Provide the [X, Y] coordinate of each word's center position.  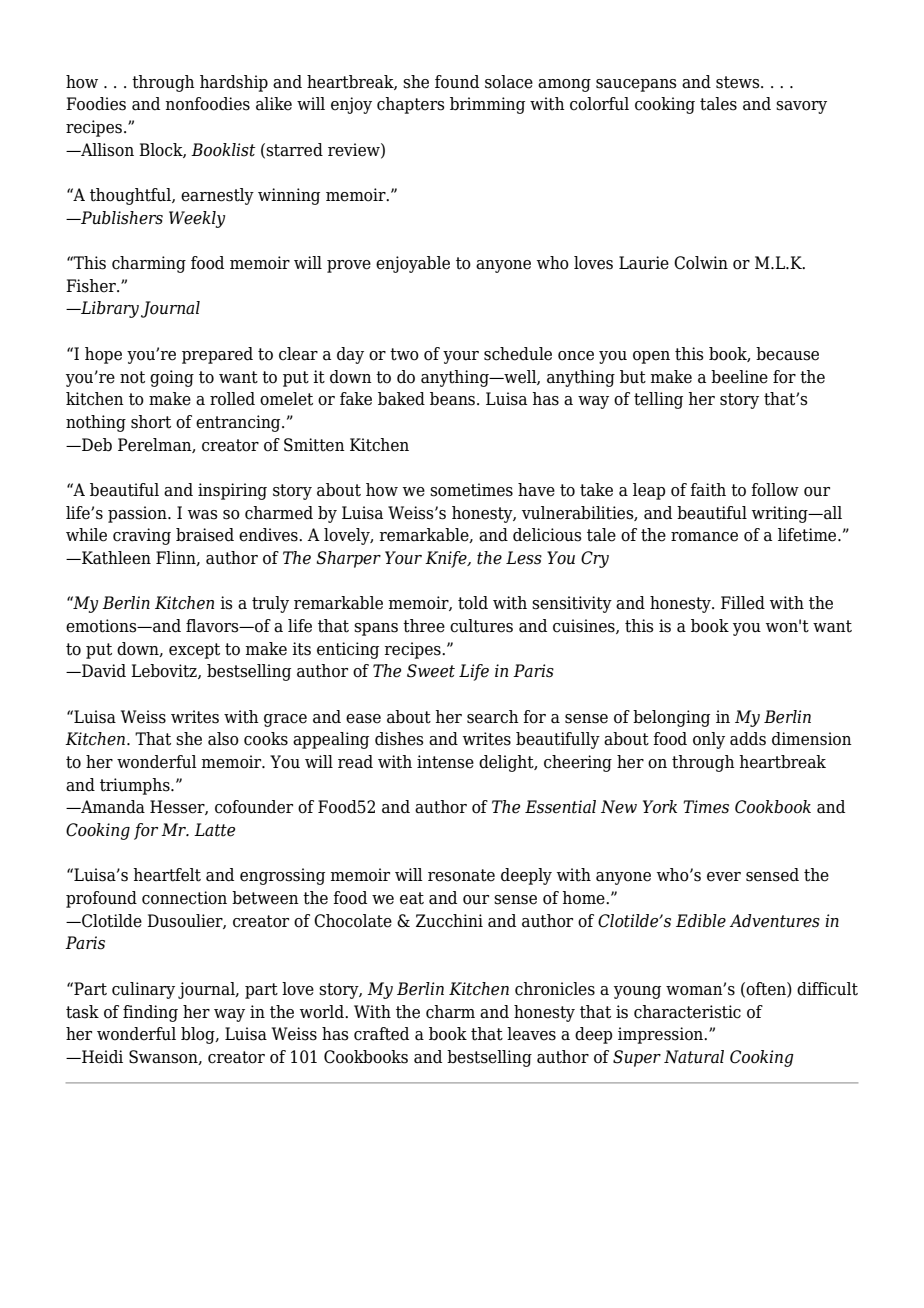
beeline [739, 377]
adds [748, 739]
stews [739, 82]
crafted [381, 1034]
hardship [234, 83]
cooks [266, 739]
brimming [487, 105]
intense [445, 762]
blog [199, 1035]
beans [454, 399]
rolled [232, 399]
